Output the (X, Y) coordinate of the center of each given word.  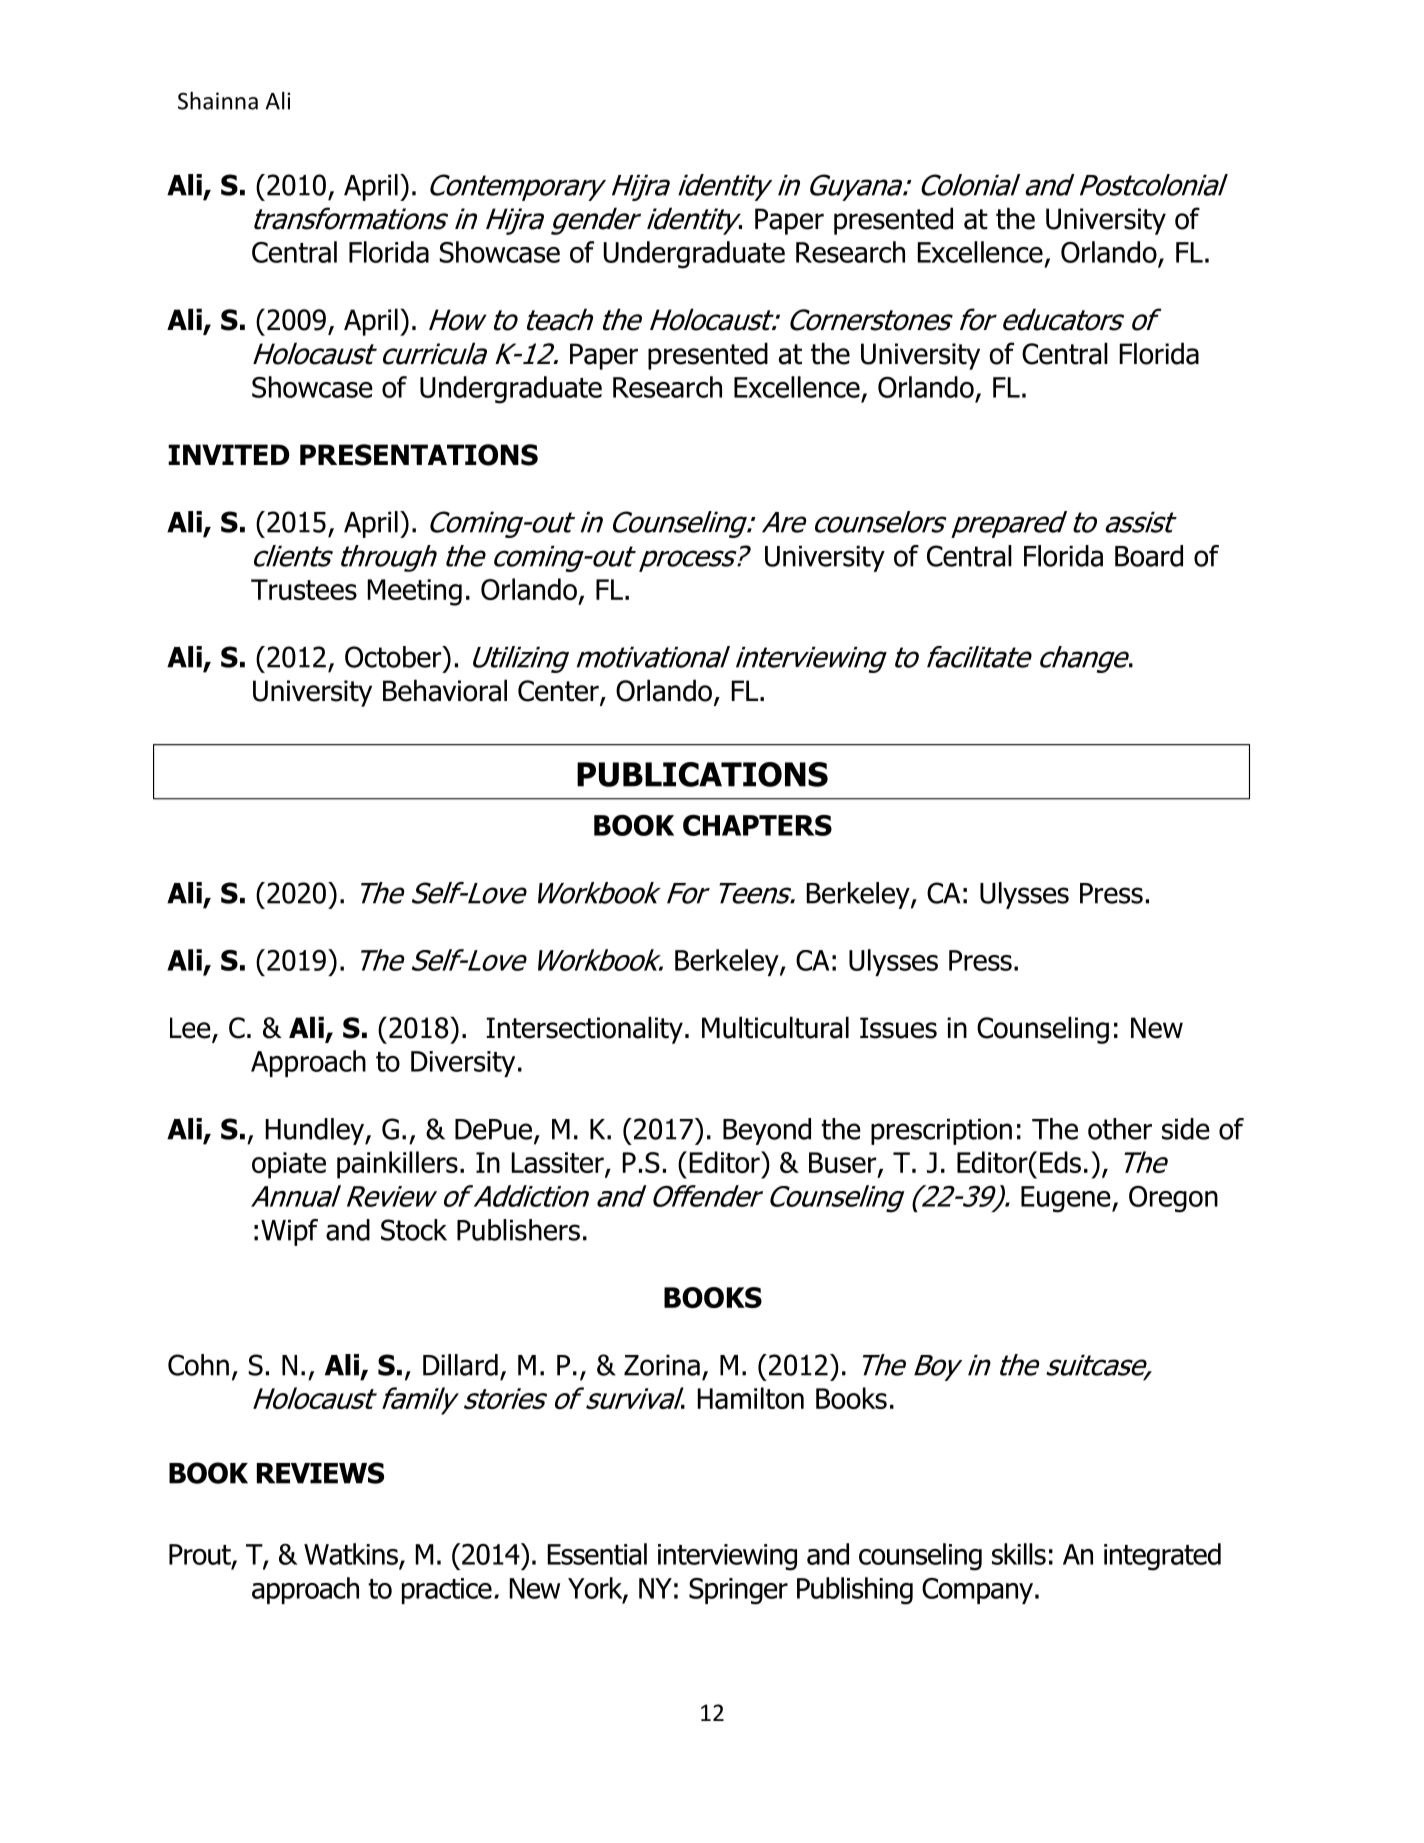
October (394, 657)
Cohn (198, 1365)
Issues (898, 1028)
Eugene (1067, 1199)
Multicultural (775, 1027)
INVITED (229, 454)
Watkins (351, 1554)
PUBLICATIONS (702, 774)
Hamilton (751, 1398)
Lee (191, 1029)
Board (1149, 556)
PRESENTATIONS (419, 455)
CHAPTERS (757, 825)
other (1120, 1129)
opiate (289, 1165)
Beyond (767, 1131)
